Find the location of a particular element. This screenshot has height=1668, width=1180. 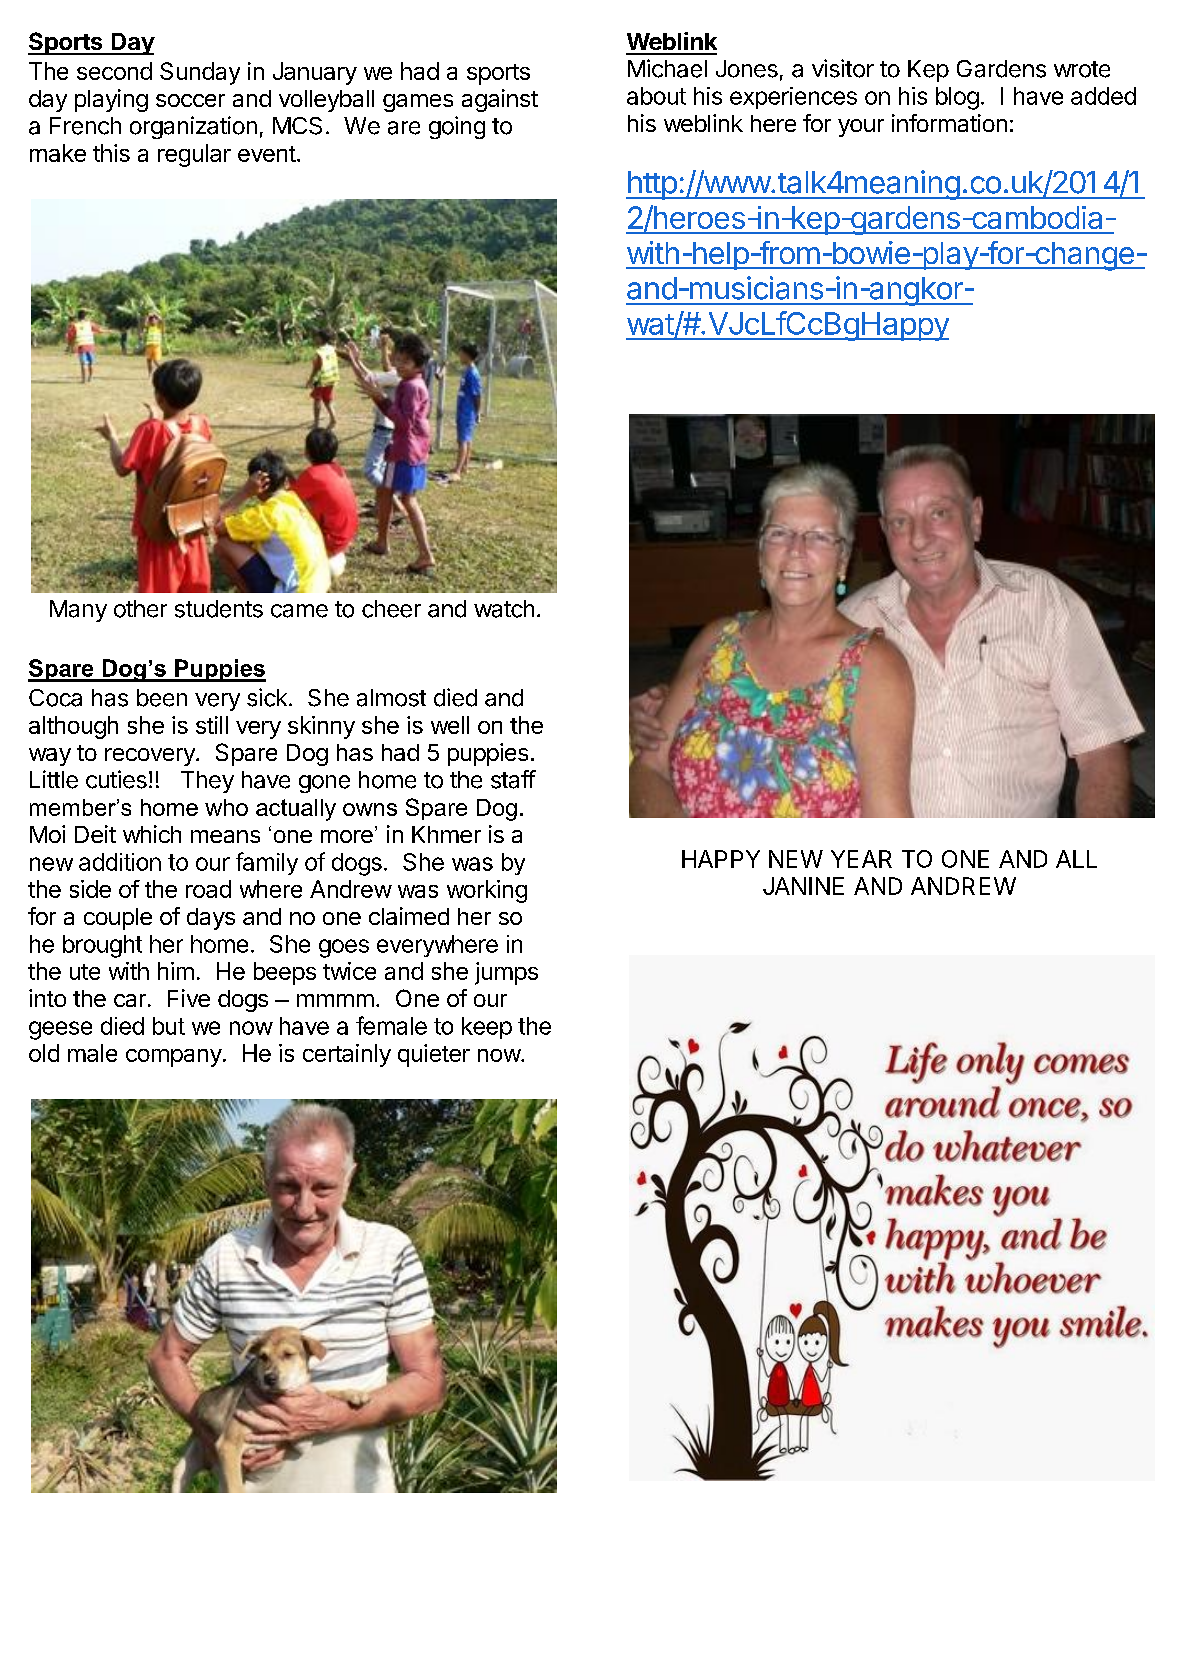

against is located at coordinates (500, 100).
